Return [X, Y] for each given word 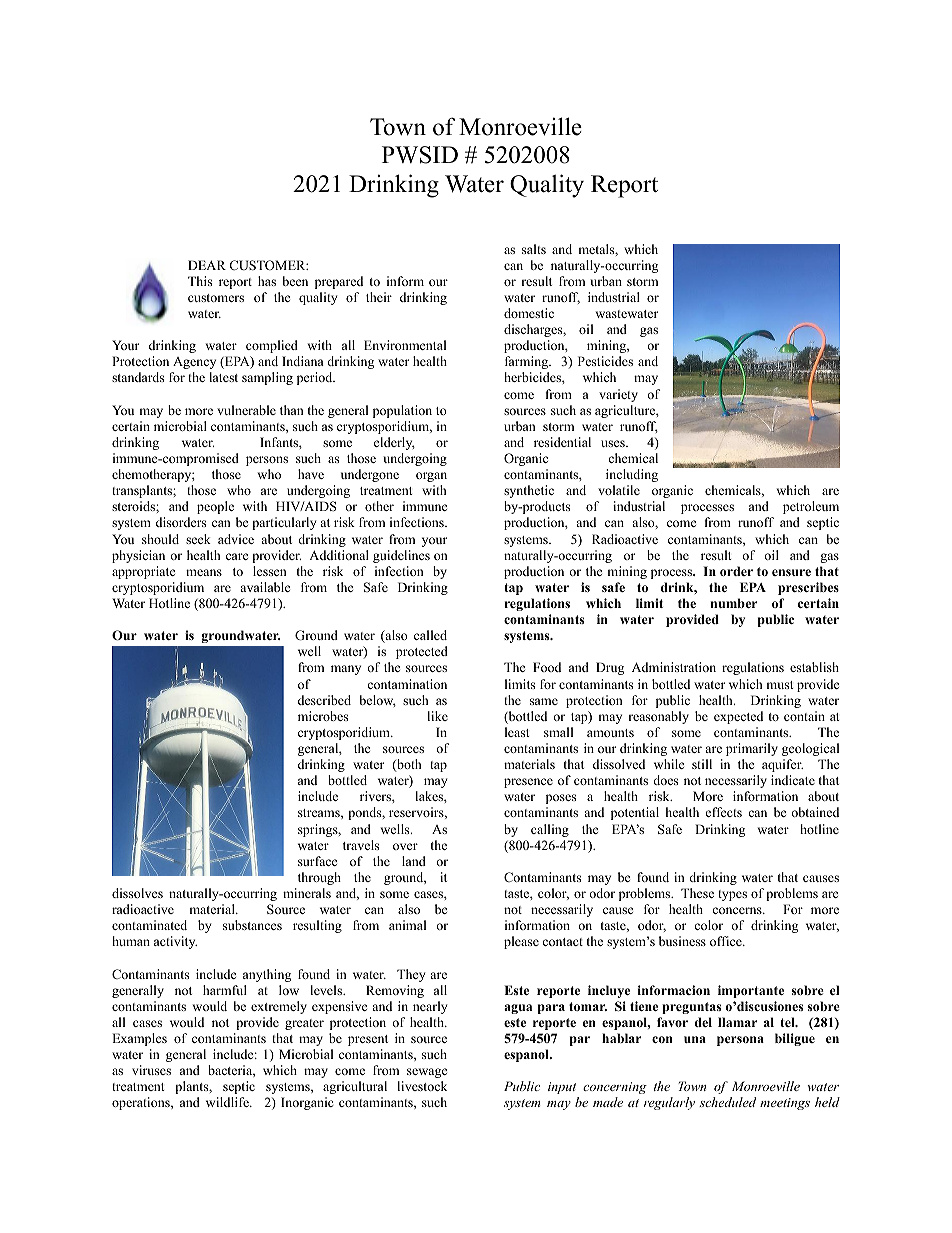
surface [318, 861]
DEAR [207, 265]
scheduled [727, 1102]
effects [724, 812]
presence [528, 783]
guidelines [401, 556]
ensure [791, 572]
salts [534, 249]
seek [198, 539]
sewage [427, 1073]
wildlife [228, 1102]
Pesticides [605, 361]
